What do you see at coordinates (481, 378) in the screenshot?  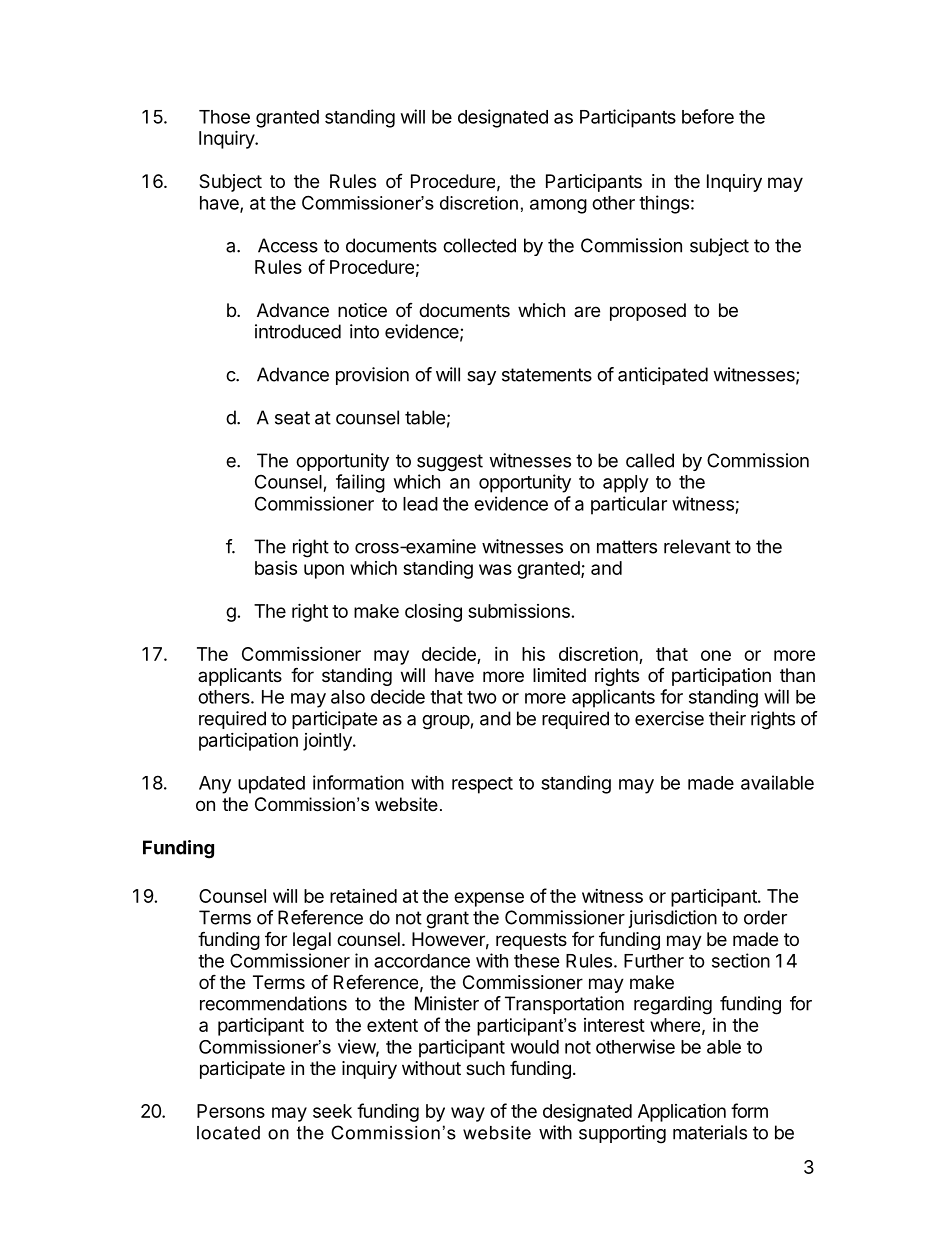 I see `say` at bounding box center [481, 378].
